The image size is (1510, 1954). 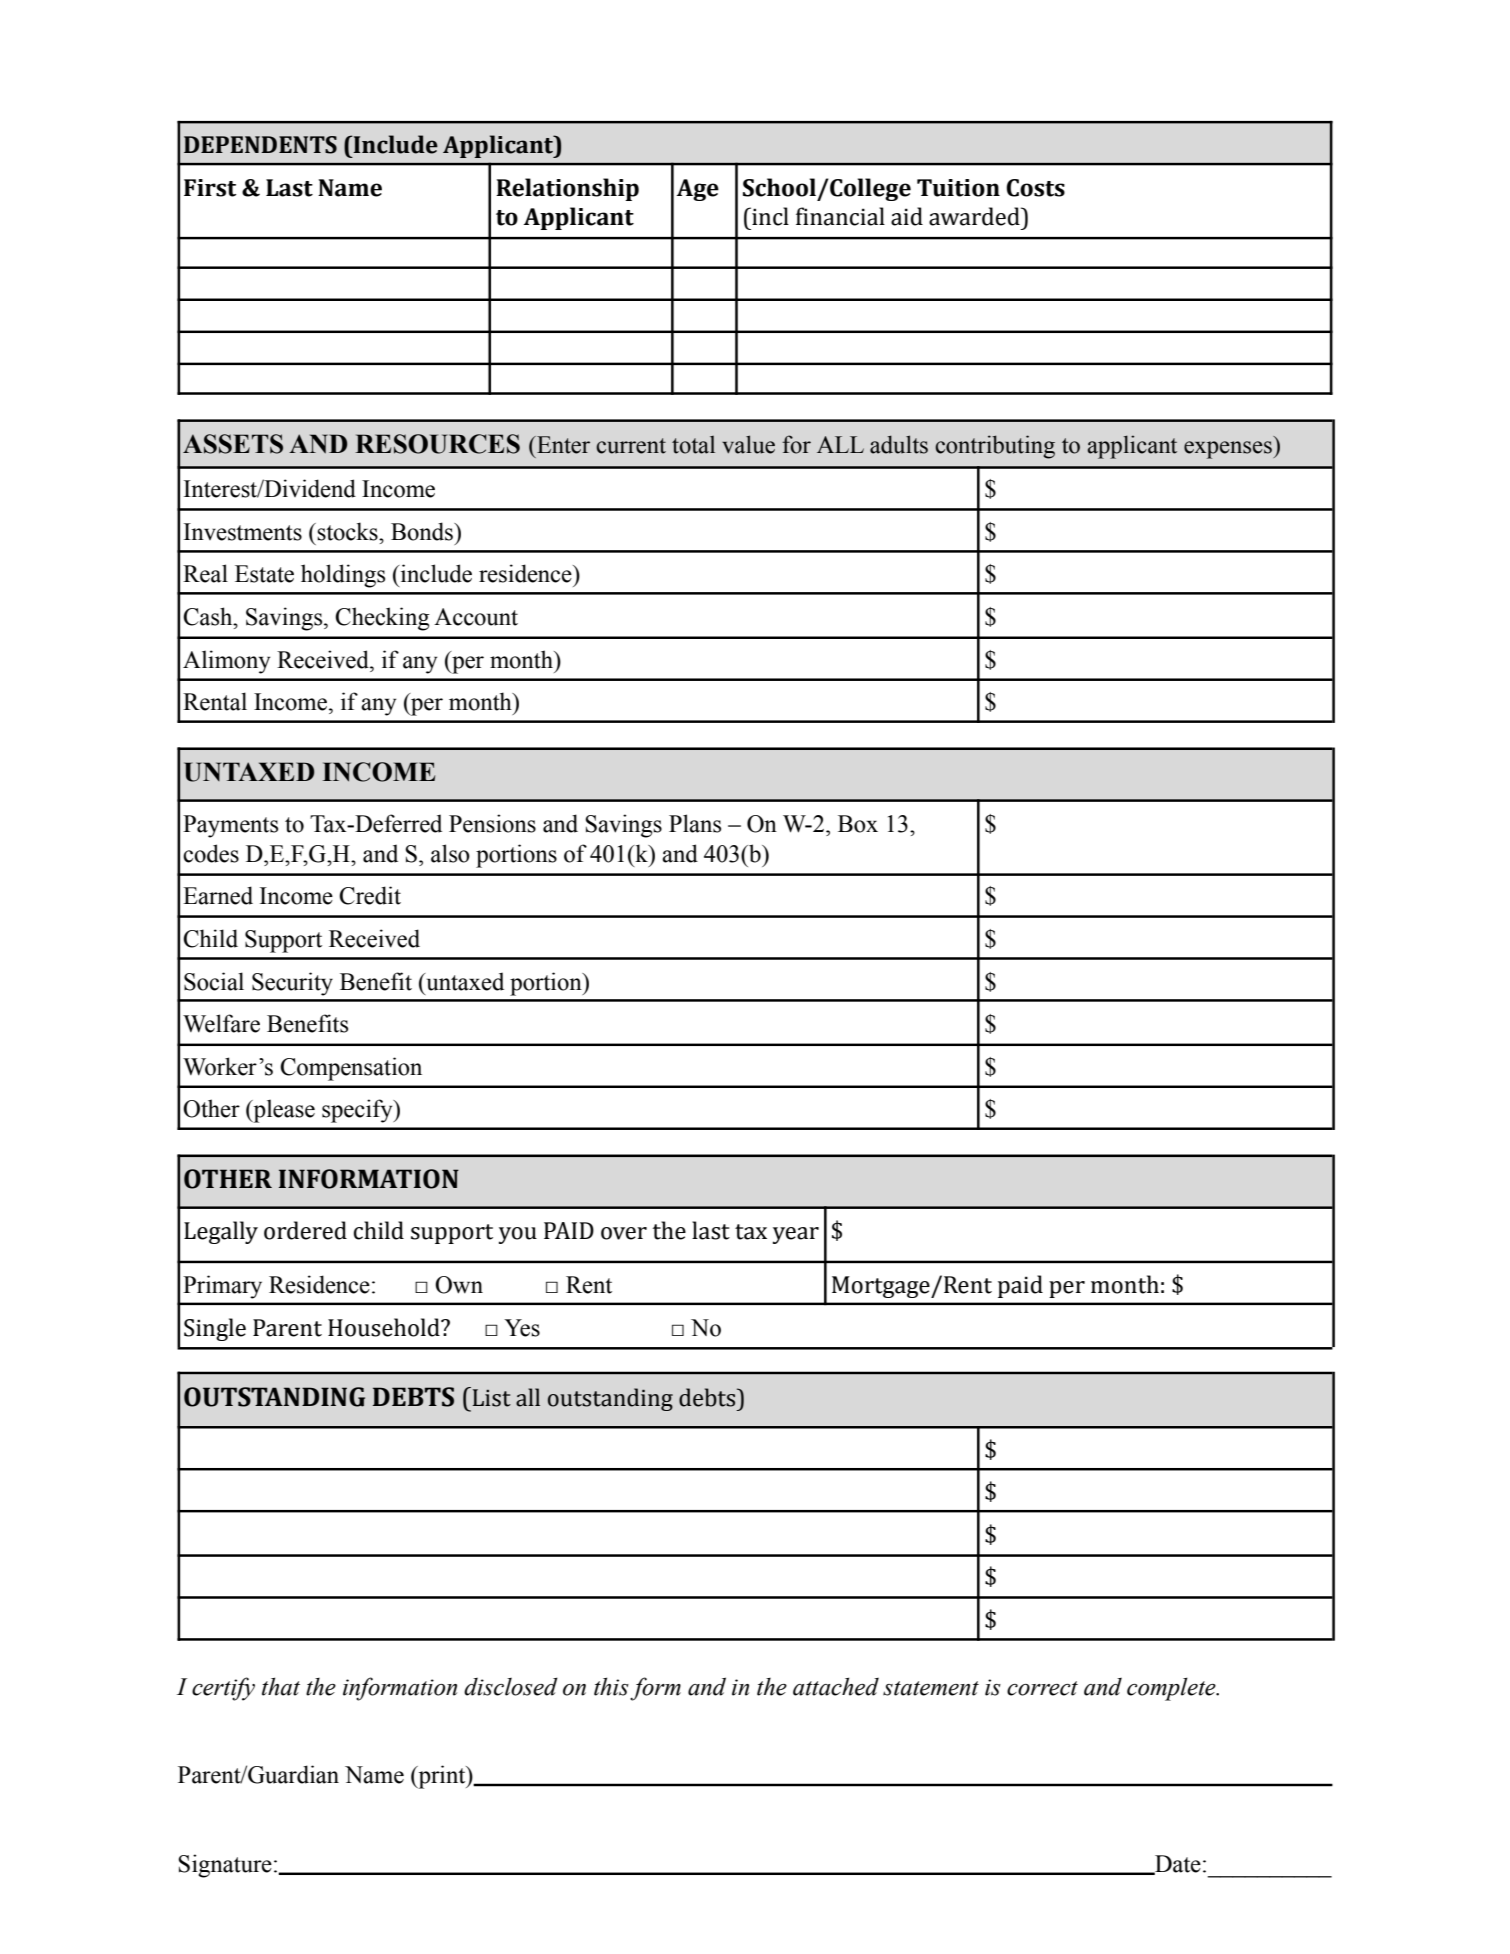 I want to click on this, so click(x=611, y=1686).
